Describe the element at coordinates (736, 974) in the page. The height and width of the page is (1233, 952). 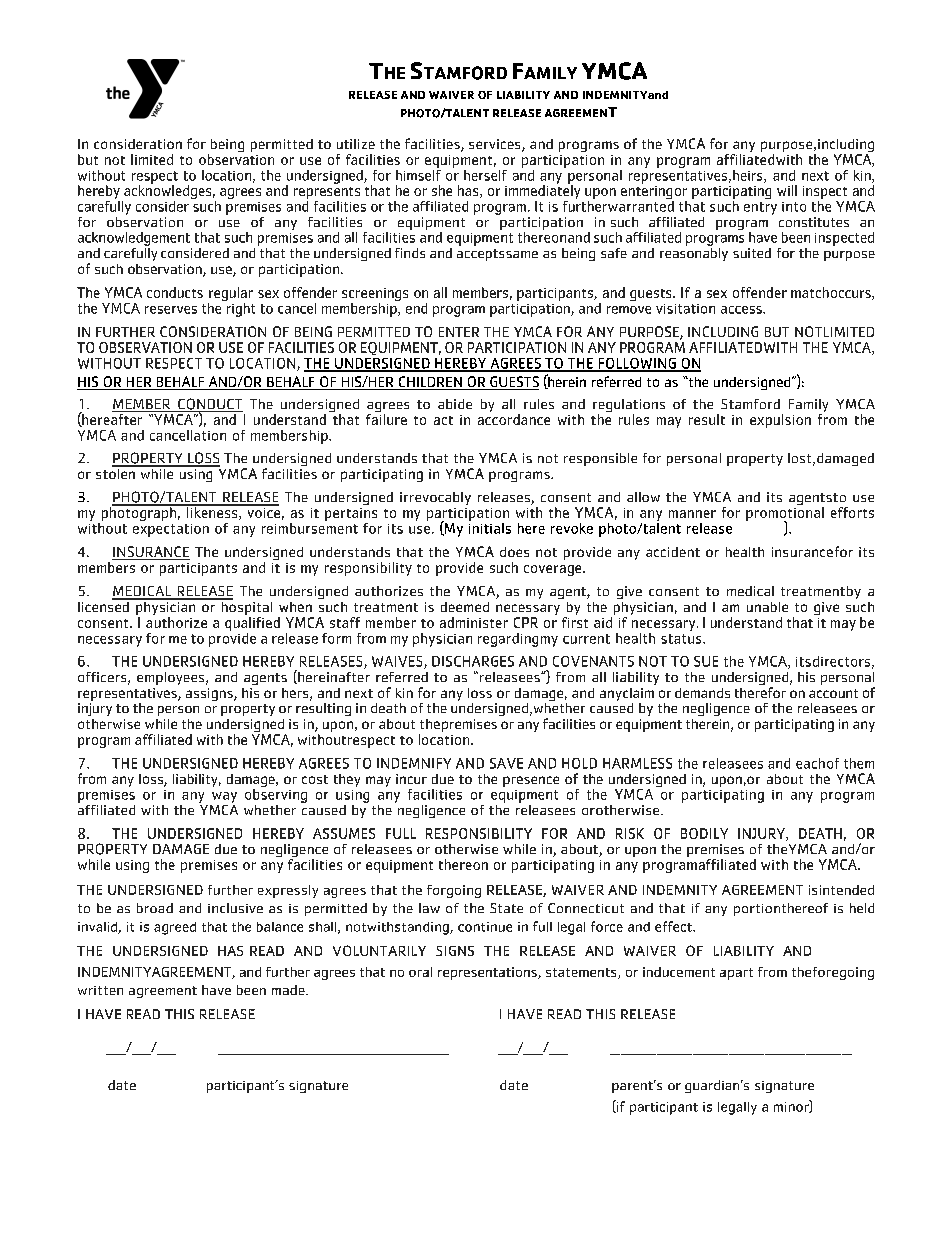
I see `apart` at that location.
